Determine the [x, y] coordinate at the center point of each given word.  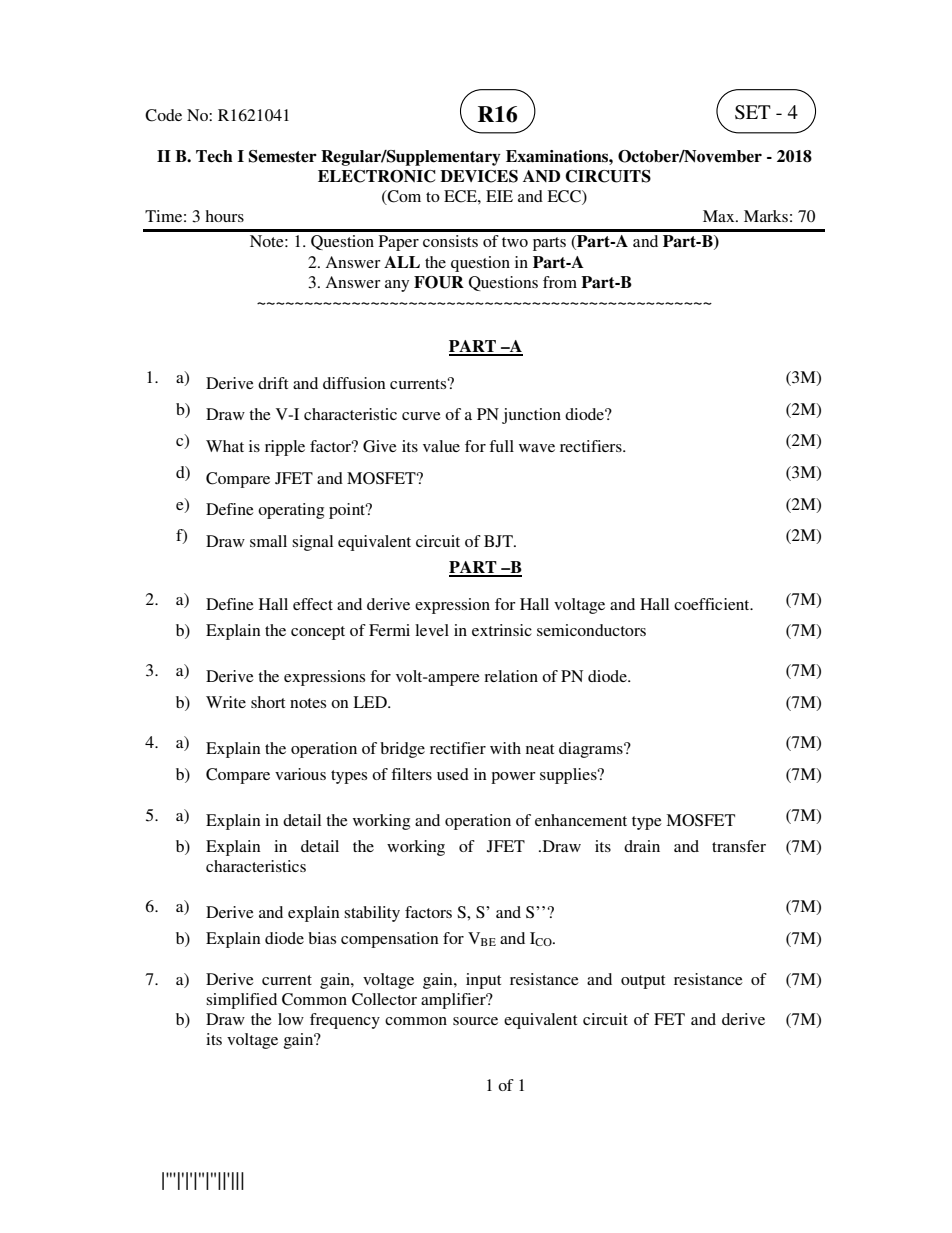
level [432, 630]
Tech [214, 156]
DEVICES [479, 176]
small [268, 541]
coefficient [713, 604]
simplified [241, 1001]
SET [753, 112]
